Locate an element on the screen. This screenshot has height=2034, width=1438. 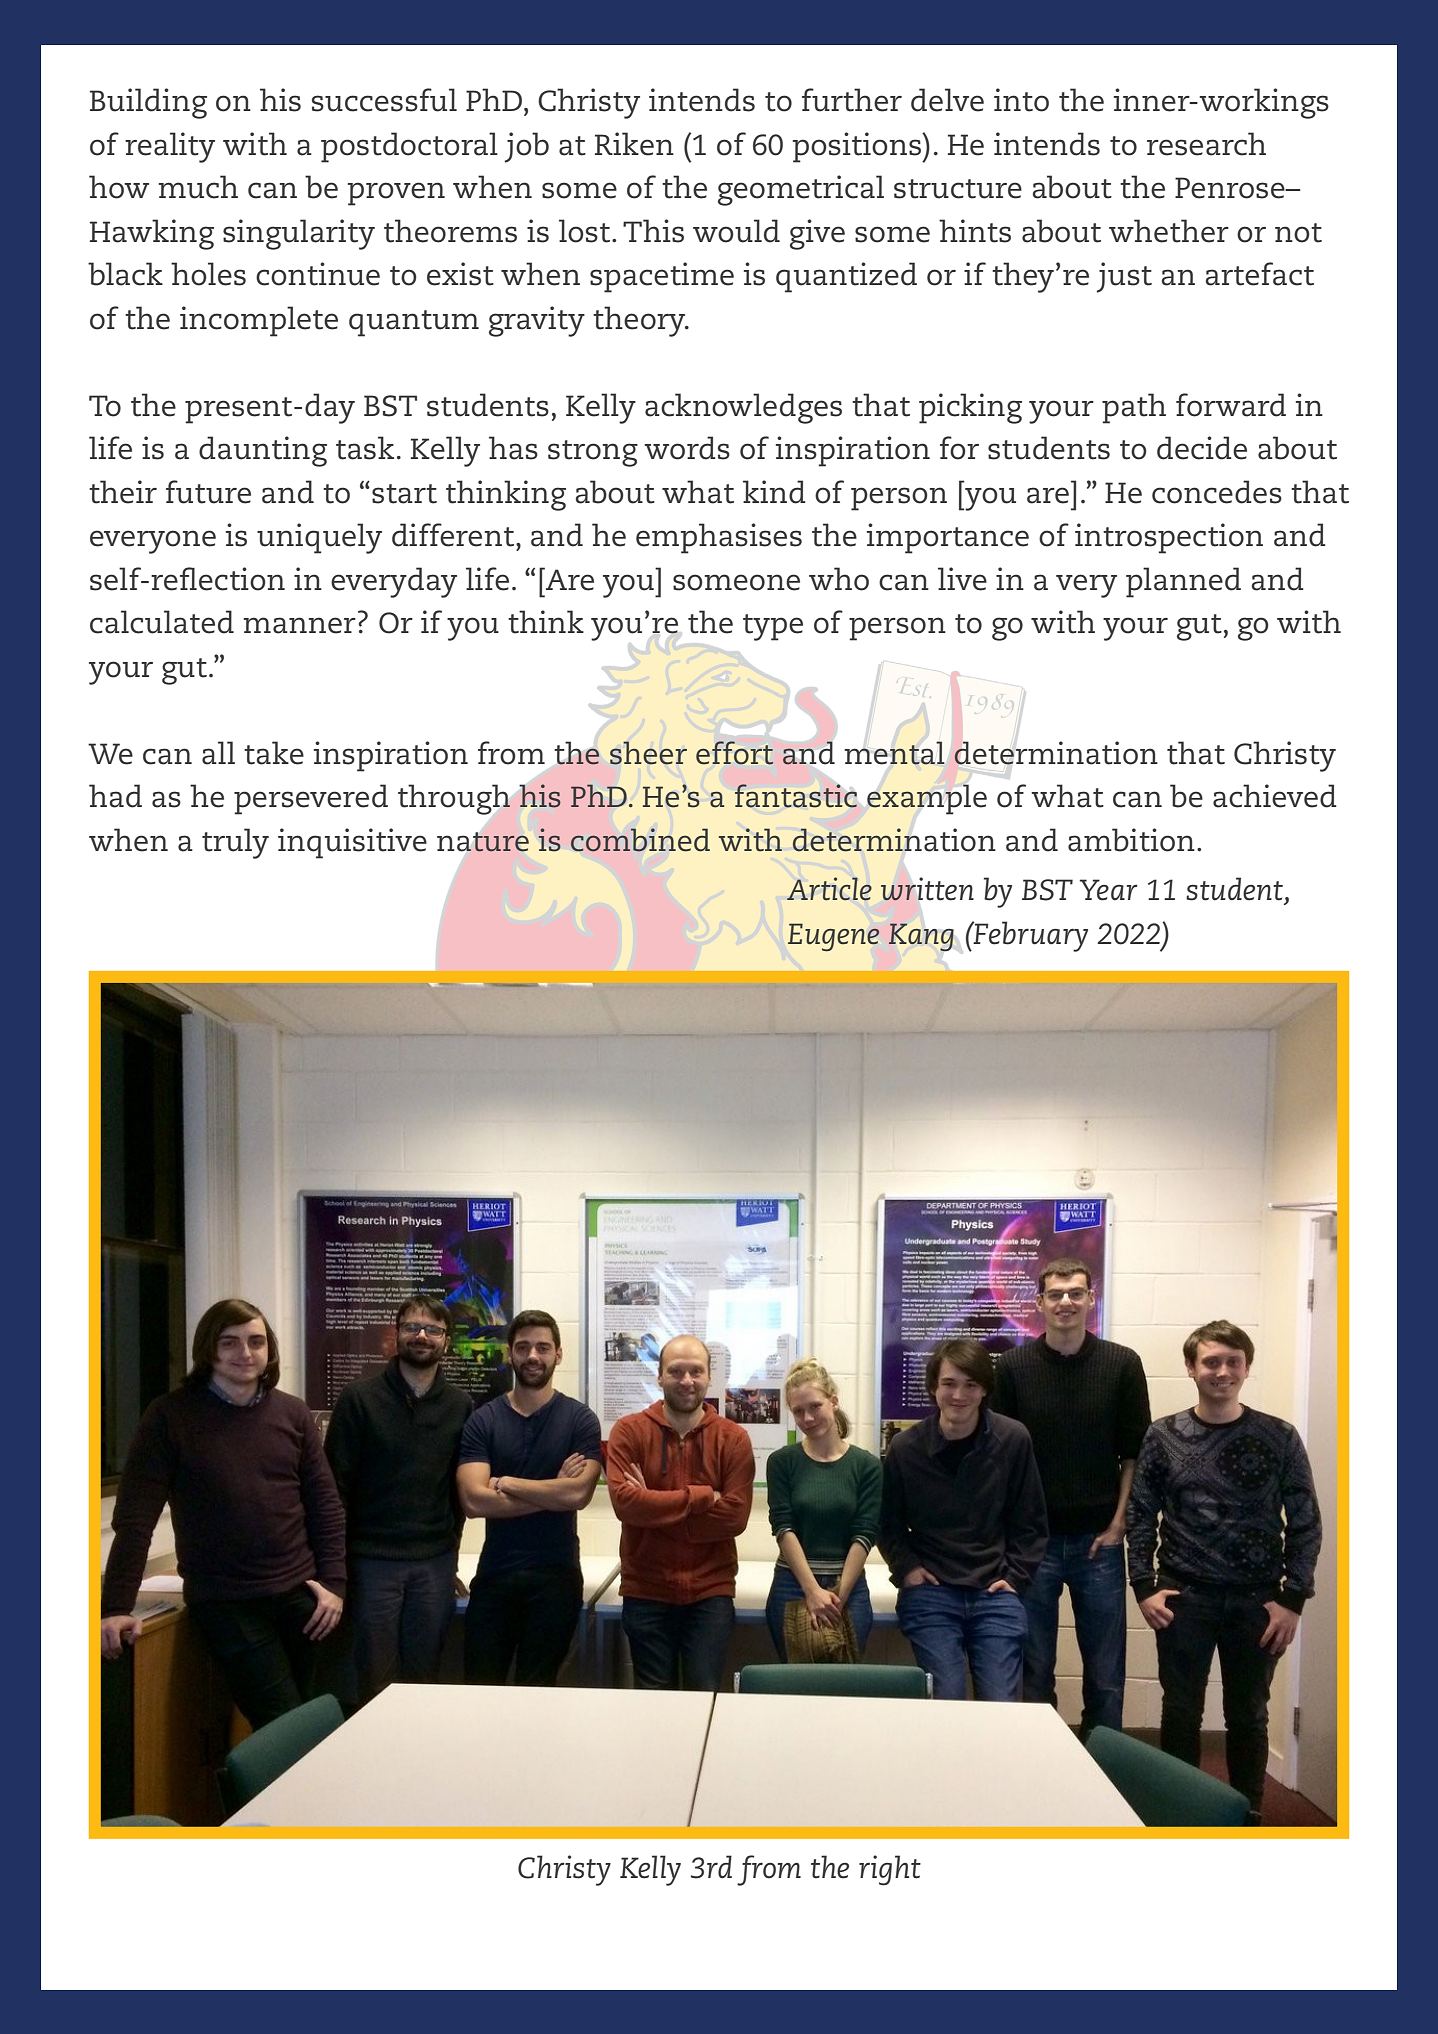
right is located at coordinates (890, 1870).
